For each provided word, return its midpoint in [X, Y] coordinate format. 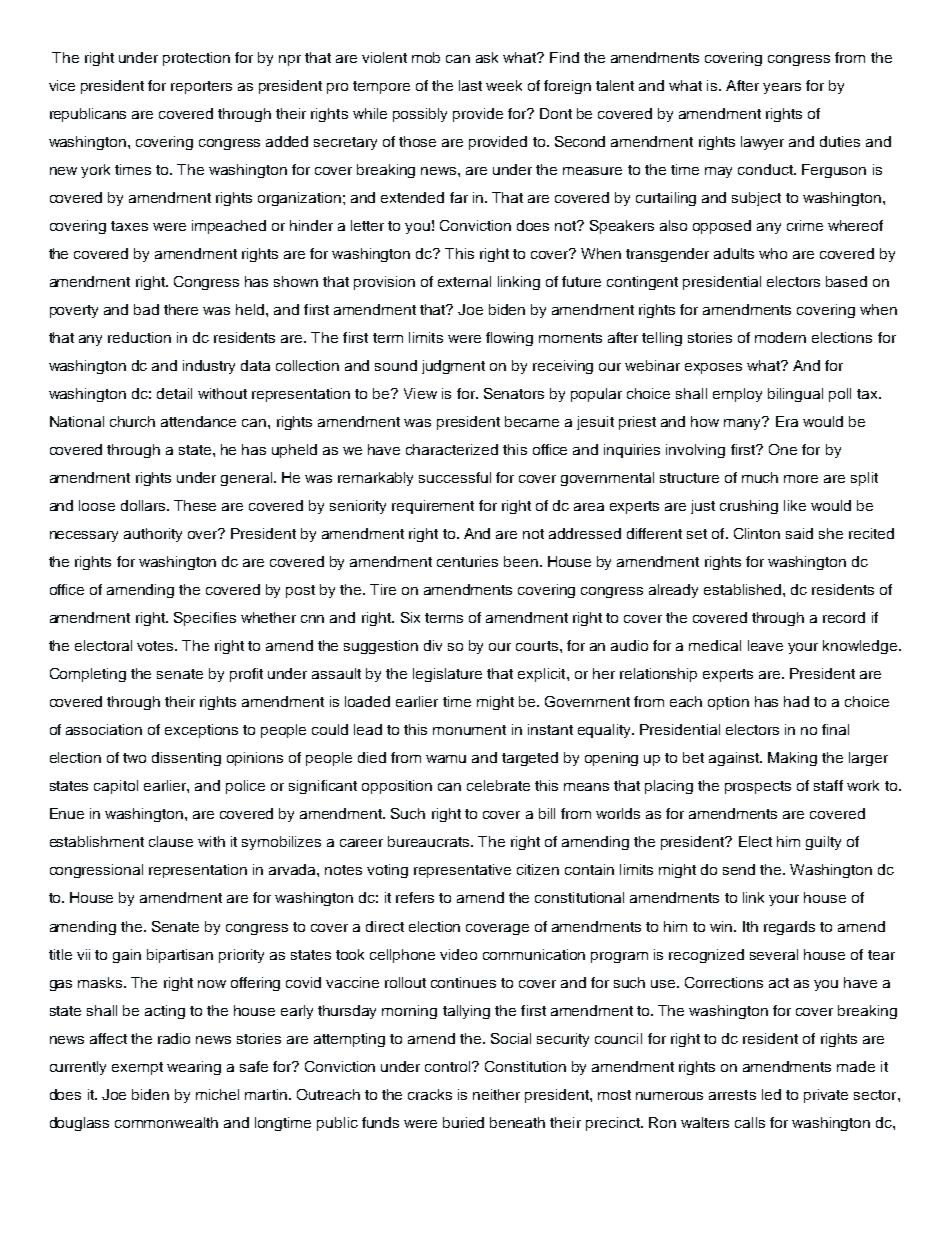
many [744, 423]
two [134, 758]
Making [792, 759]
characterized [452, 449]
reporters [201, 87]
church [132, 421]
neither [496, 1094]
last [470, 85]
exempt [137, 1068]
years [782, 88]
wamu [446, 759]
